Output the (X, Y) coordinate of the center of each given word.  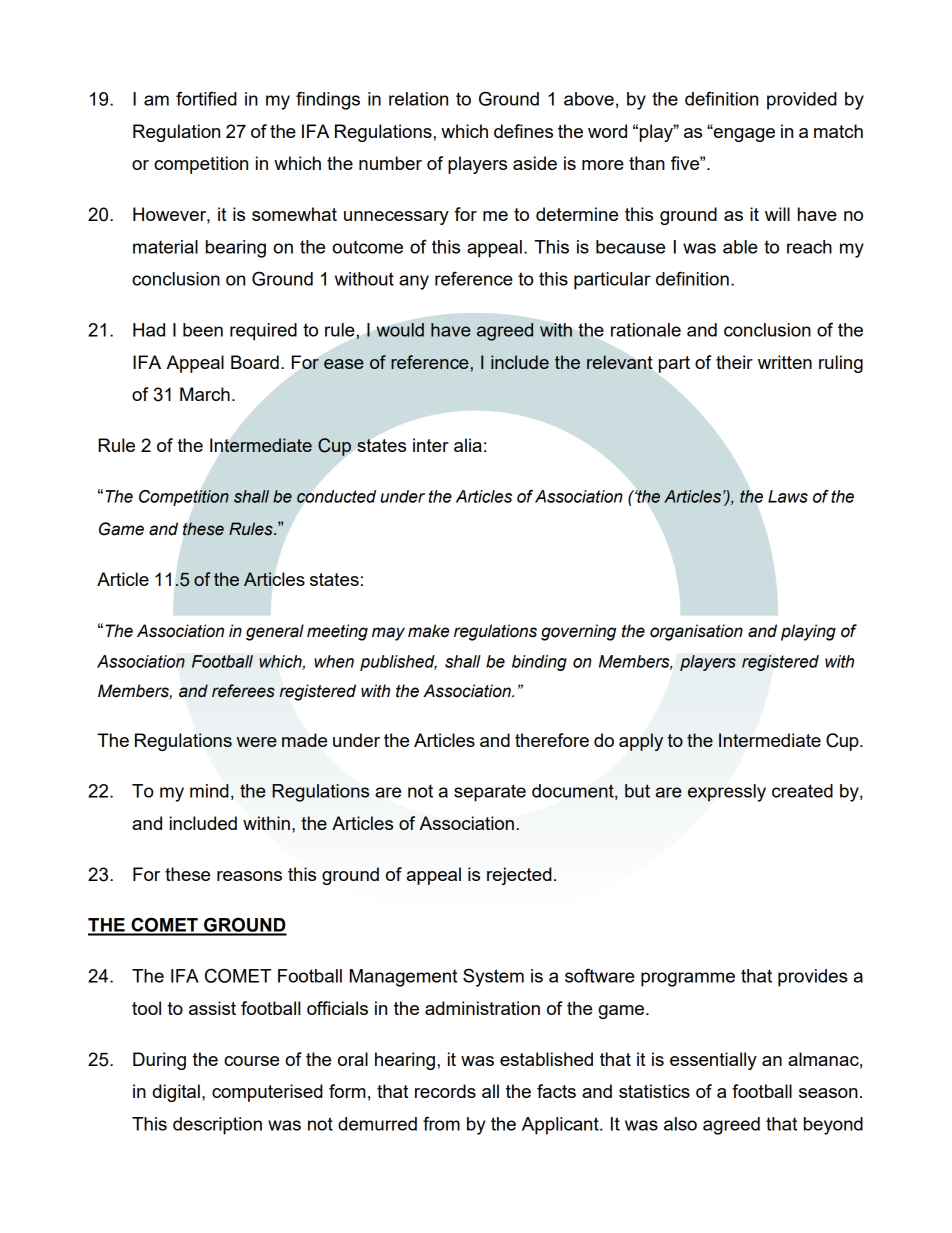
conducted (336, 496)
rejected (519, 876)
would (400, 330)
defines (523, 131)
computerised (267, 1093)
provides (813, 978)
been (203, 330)
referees (243, 691)
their (734, 362)
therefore (552, 740)
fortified (206, 98)
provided (802, 101)
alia (468, 445)
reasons (249, 876)
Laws (788, 496)
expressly (727, 793)
